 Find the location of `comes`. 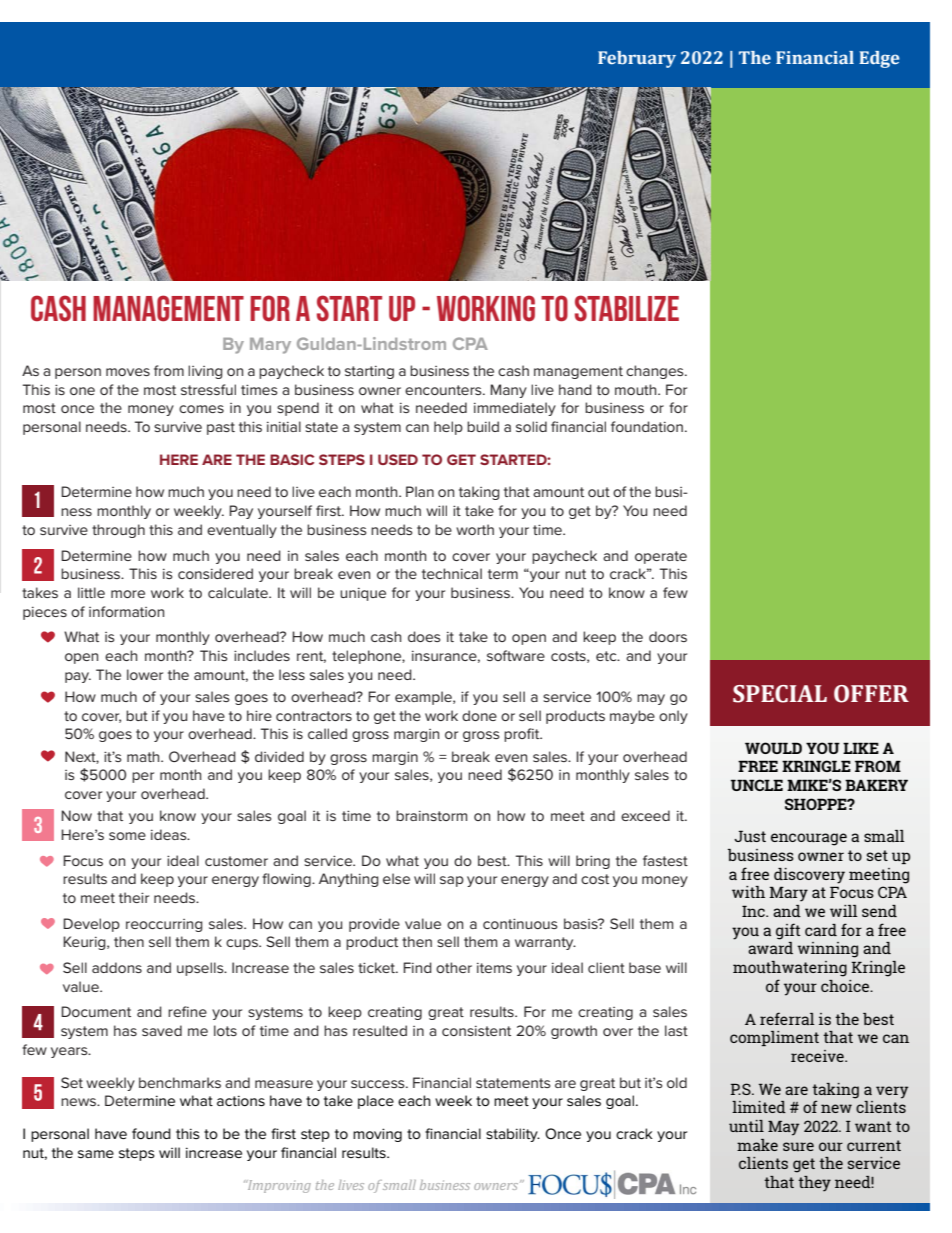

comes is located at coordinates (201, 409).
